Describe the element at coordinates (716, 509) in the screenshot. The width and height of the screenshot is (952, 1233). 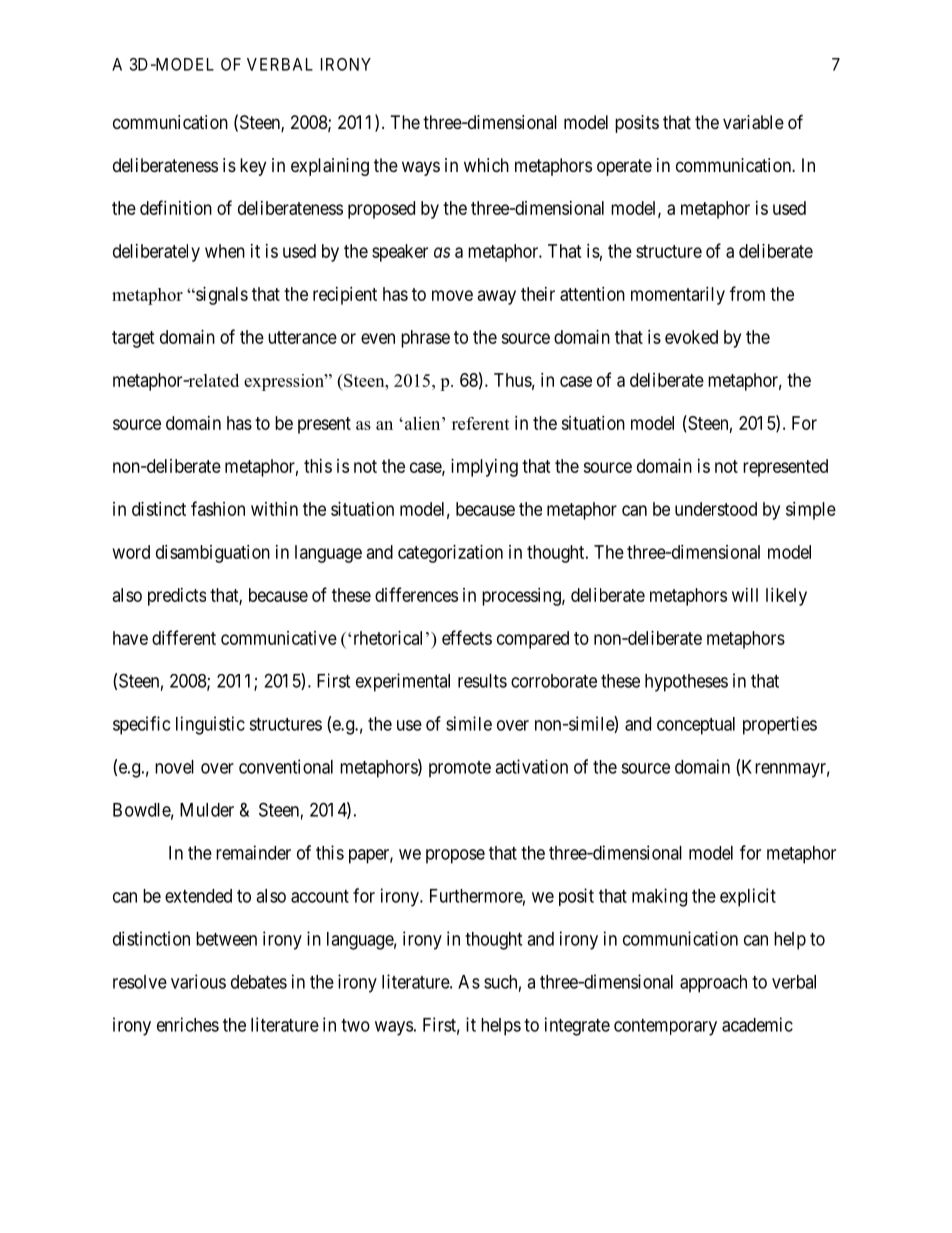
I see `understood` at that location.
